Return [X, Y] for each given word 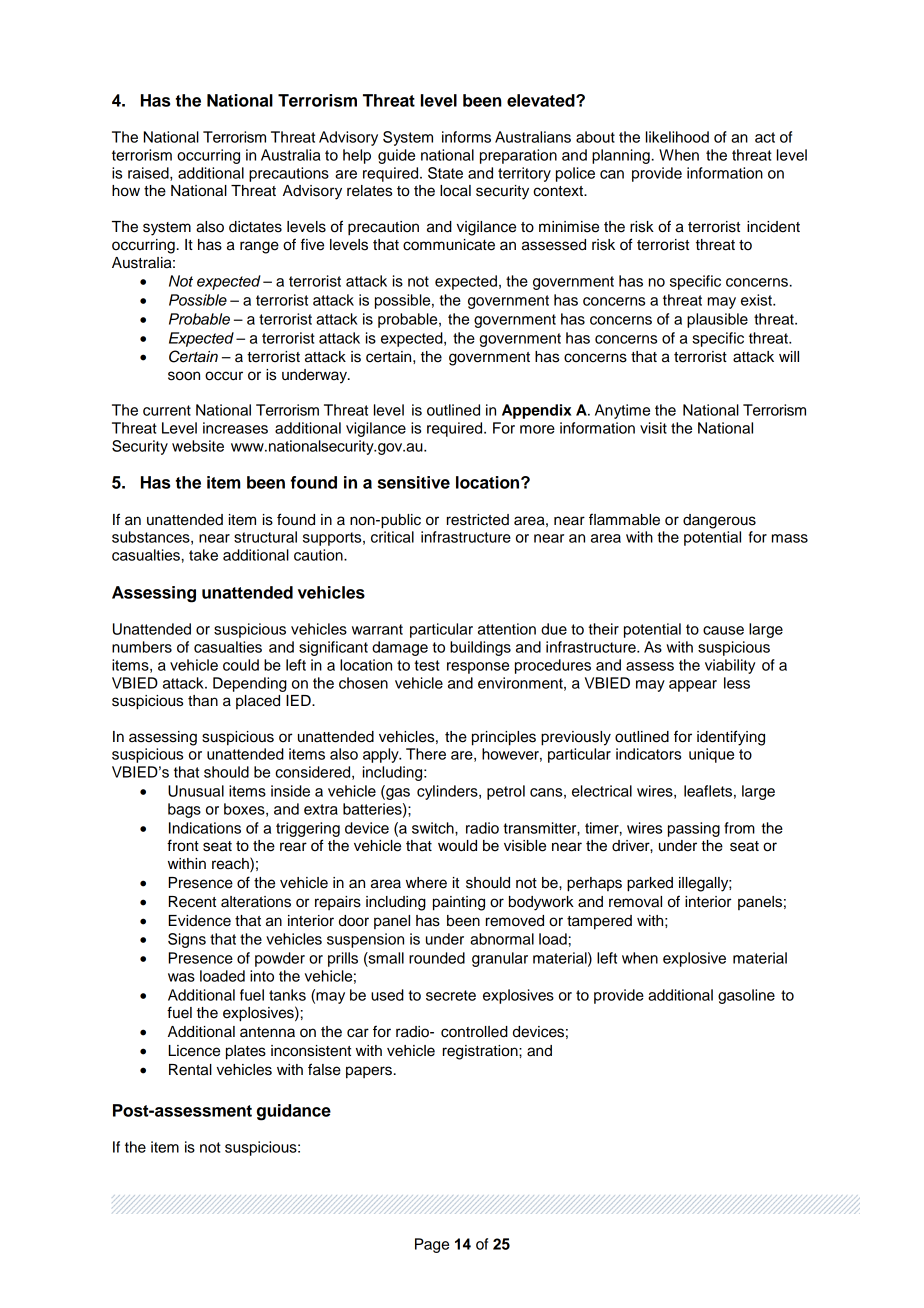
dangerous [719, 521]
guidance [294, 1112]
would [457, 846]
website [198, 446]
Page [432, 1245]
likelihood [677, 137]
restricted [478, 520]
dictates [255, 227]
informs [466, 137]
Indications [205, 828]
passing [694, 829]
